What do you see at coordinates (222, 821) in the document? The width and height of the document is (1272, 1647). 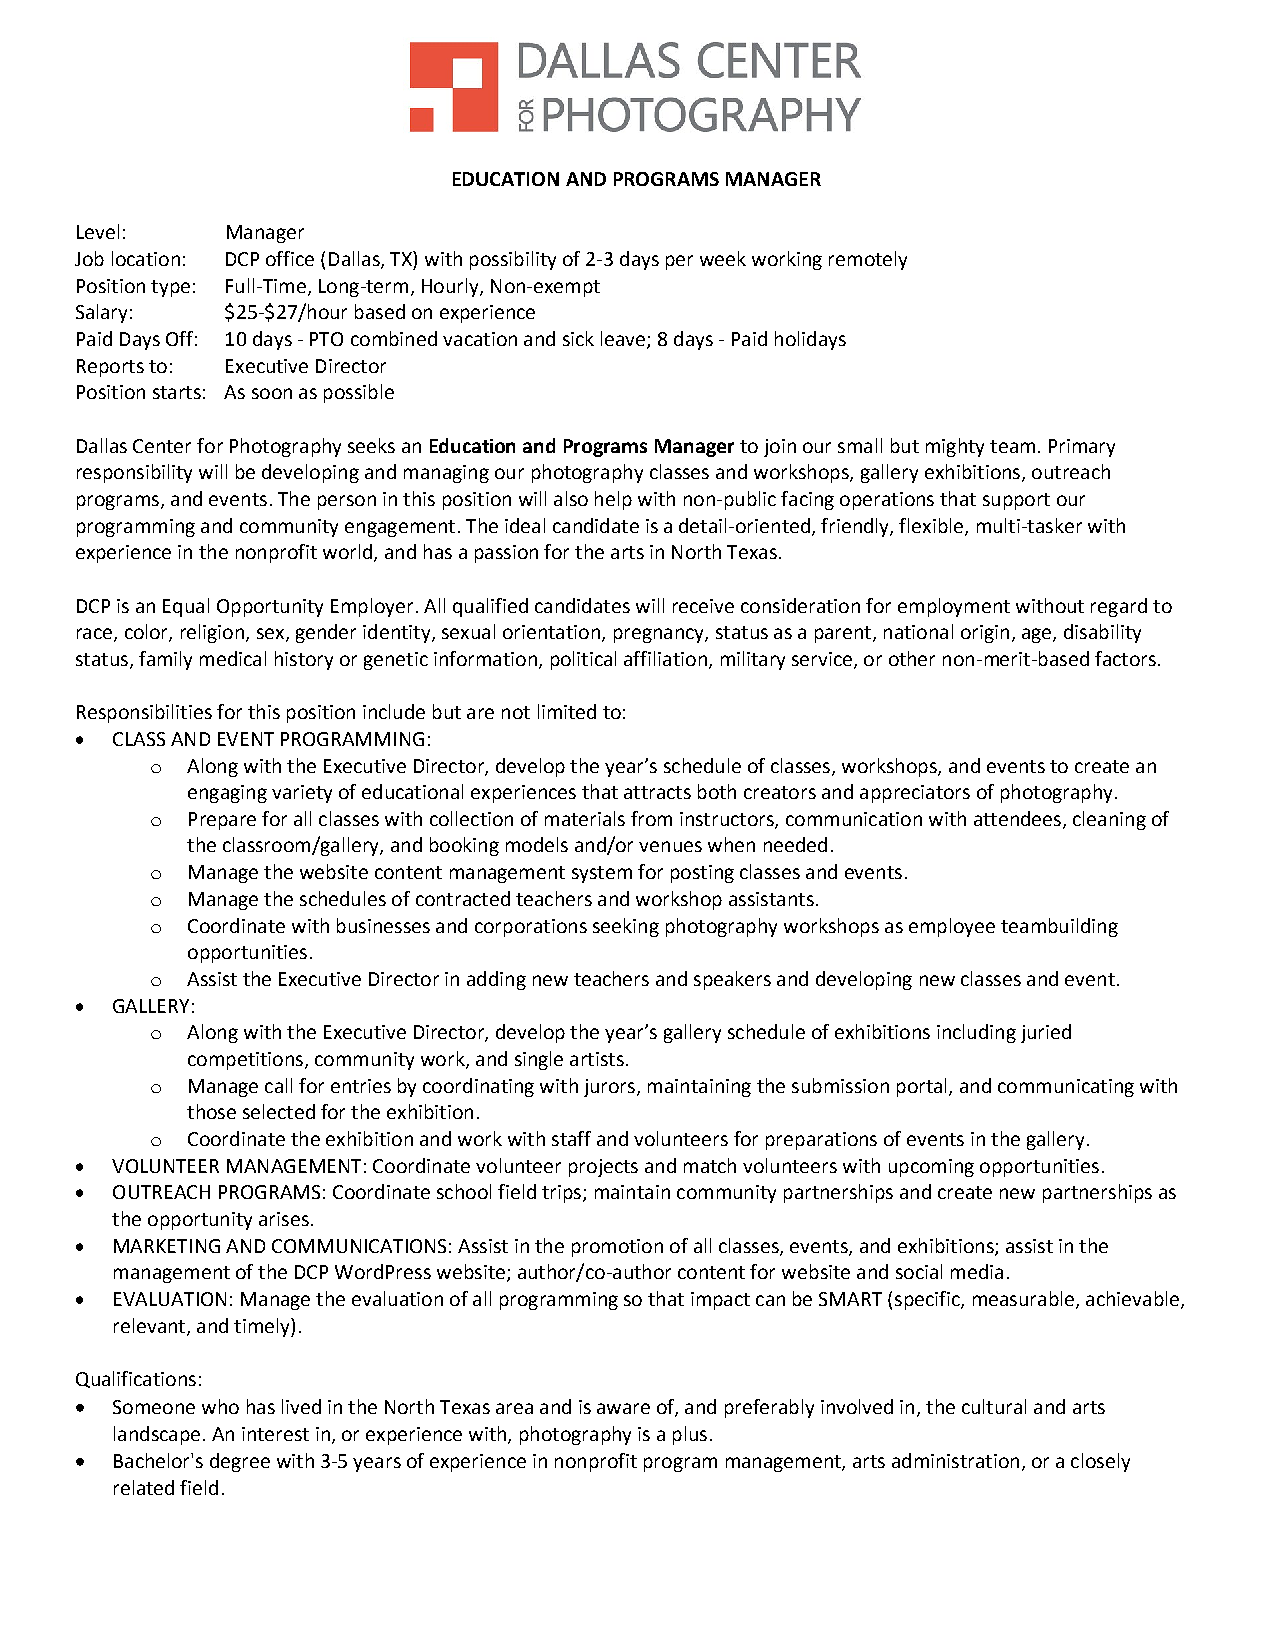 I see `Prepare` at bounding box center [222, 821].
